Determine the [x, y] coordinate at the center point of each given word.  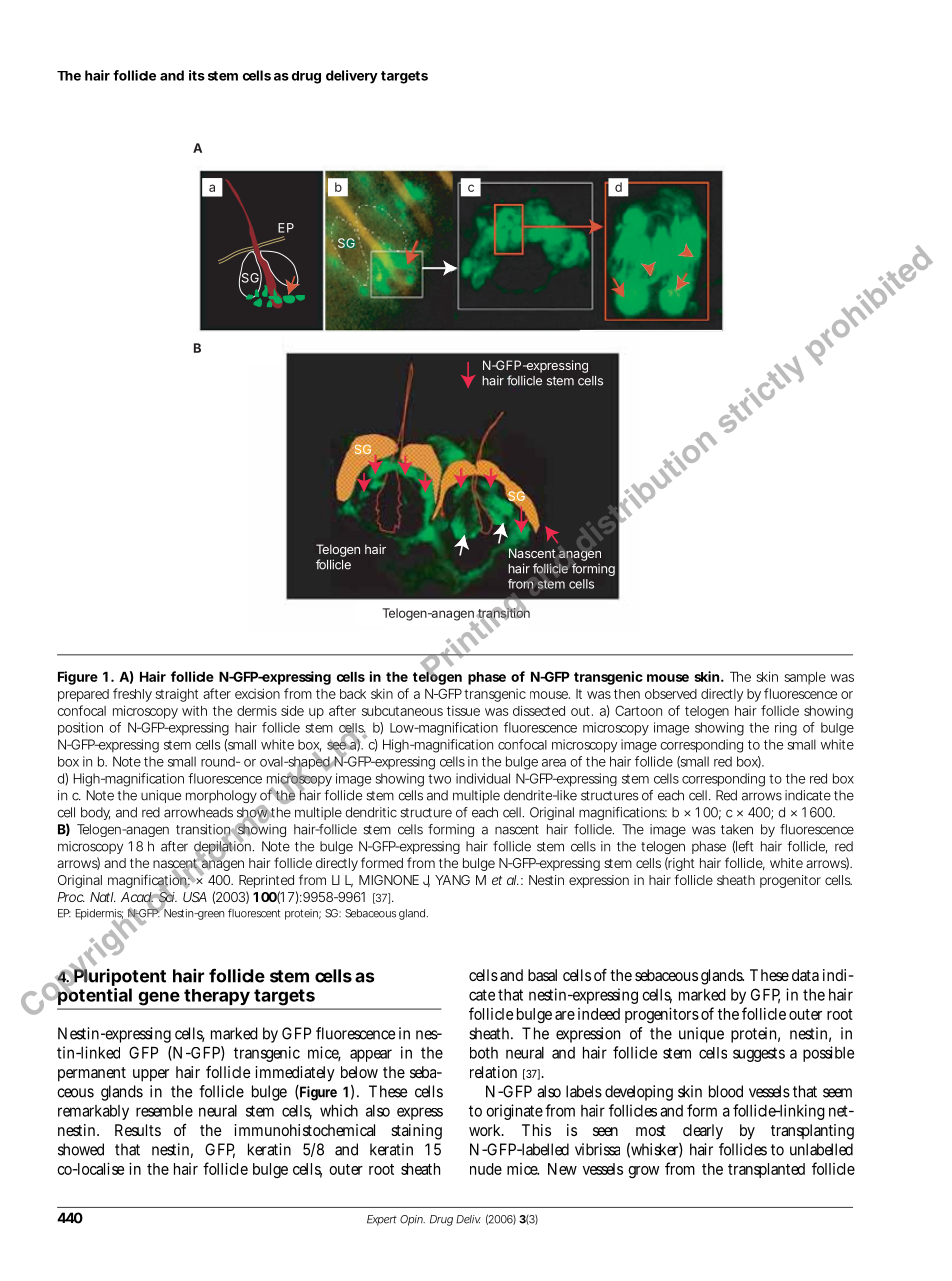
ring [786, 729]
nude [486, 1169]
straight [176, 695]
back [353, 694]
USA [195, 897]
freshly [132, 695]
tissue [463, 711]
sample [805, 678]
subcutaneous [402, 711]
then [627, 694]
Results [138, 1130]
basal [542, 975]
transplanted [766, 1170]
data [805, 975]
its [197, 75]
